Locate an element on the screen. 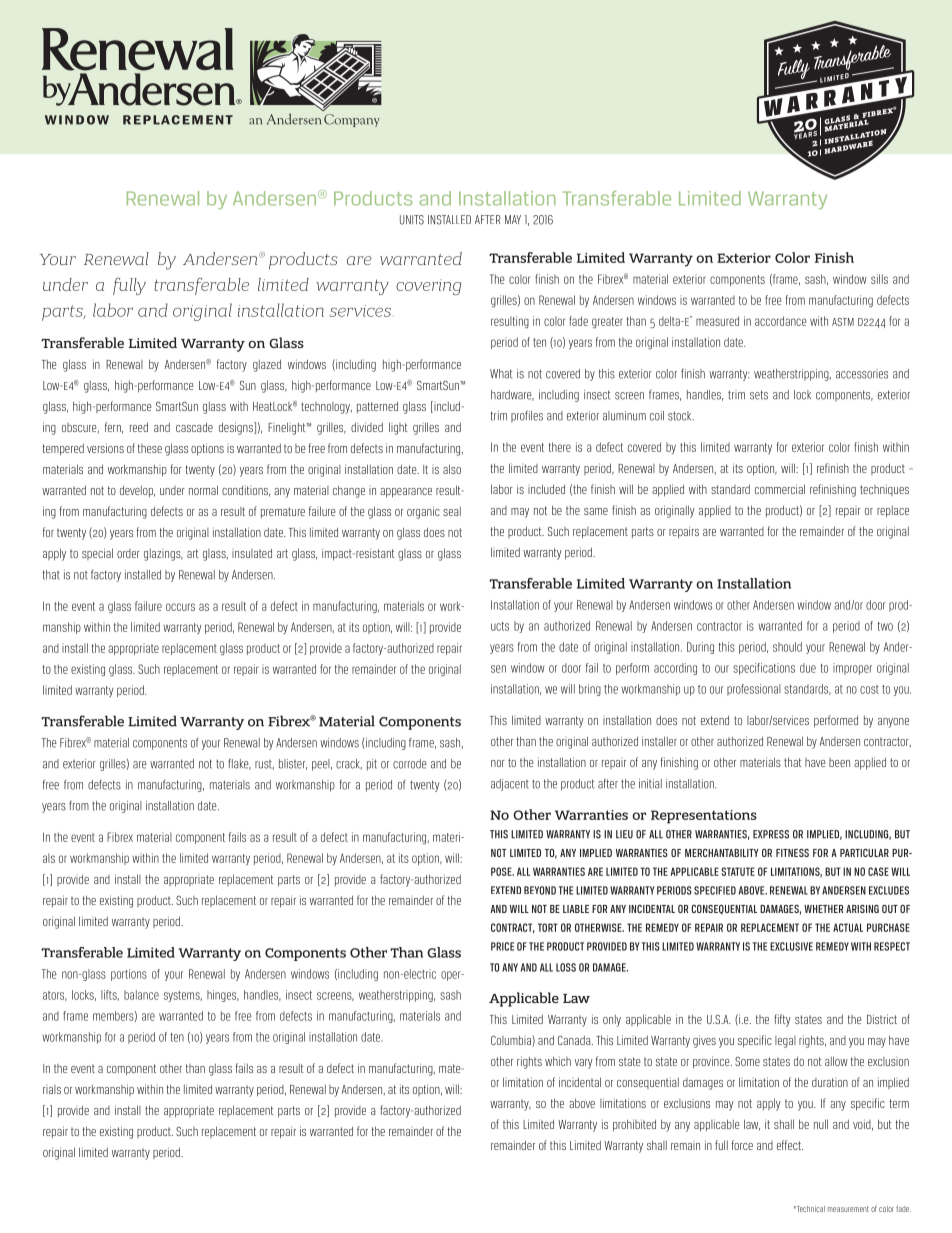  portions is located at coordinates (129, 975).
